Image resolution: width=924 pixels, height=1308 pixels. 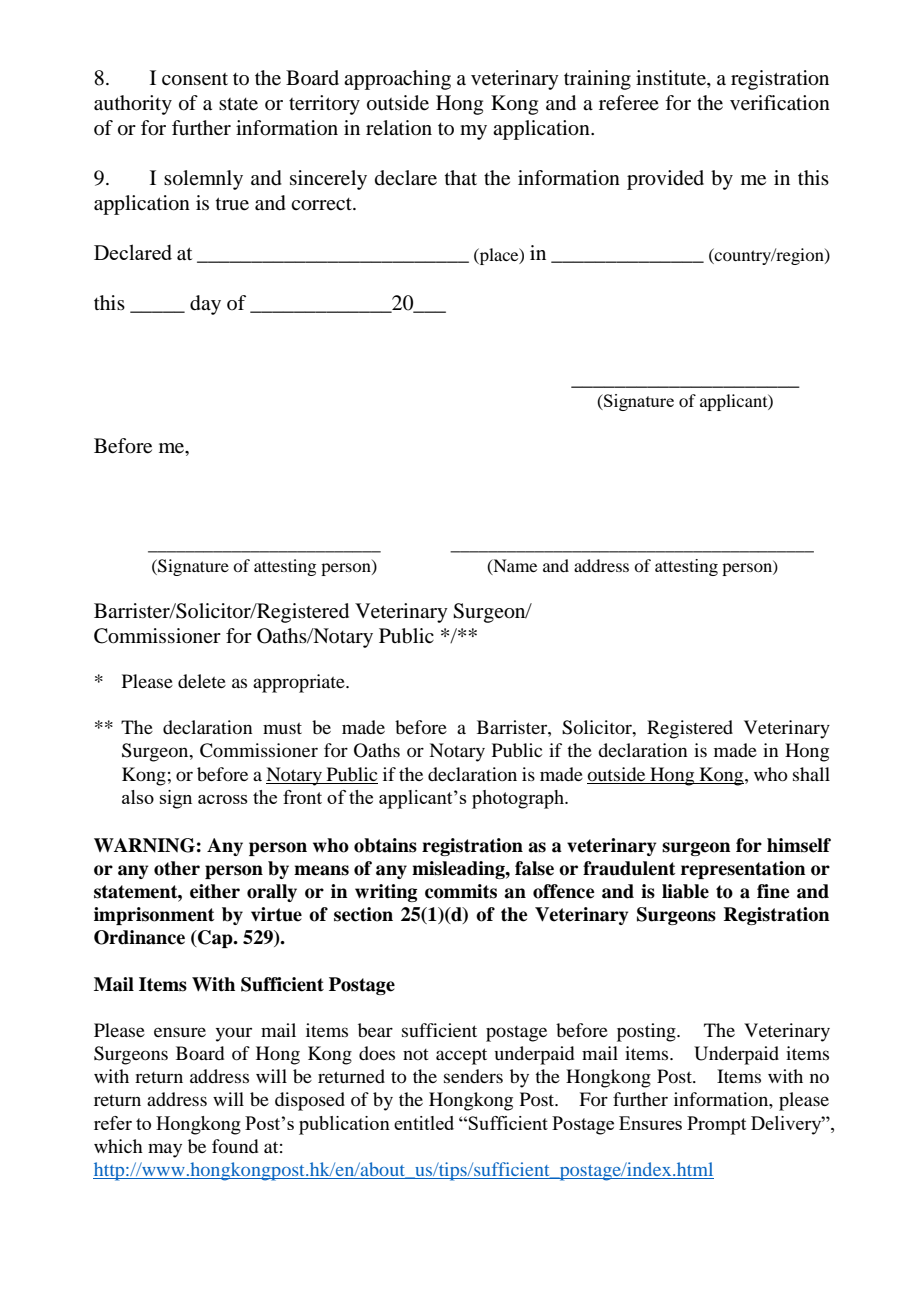 I want to click on commits, so click(x=461, y=891).
